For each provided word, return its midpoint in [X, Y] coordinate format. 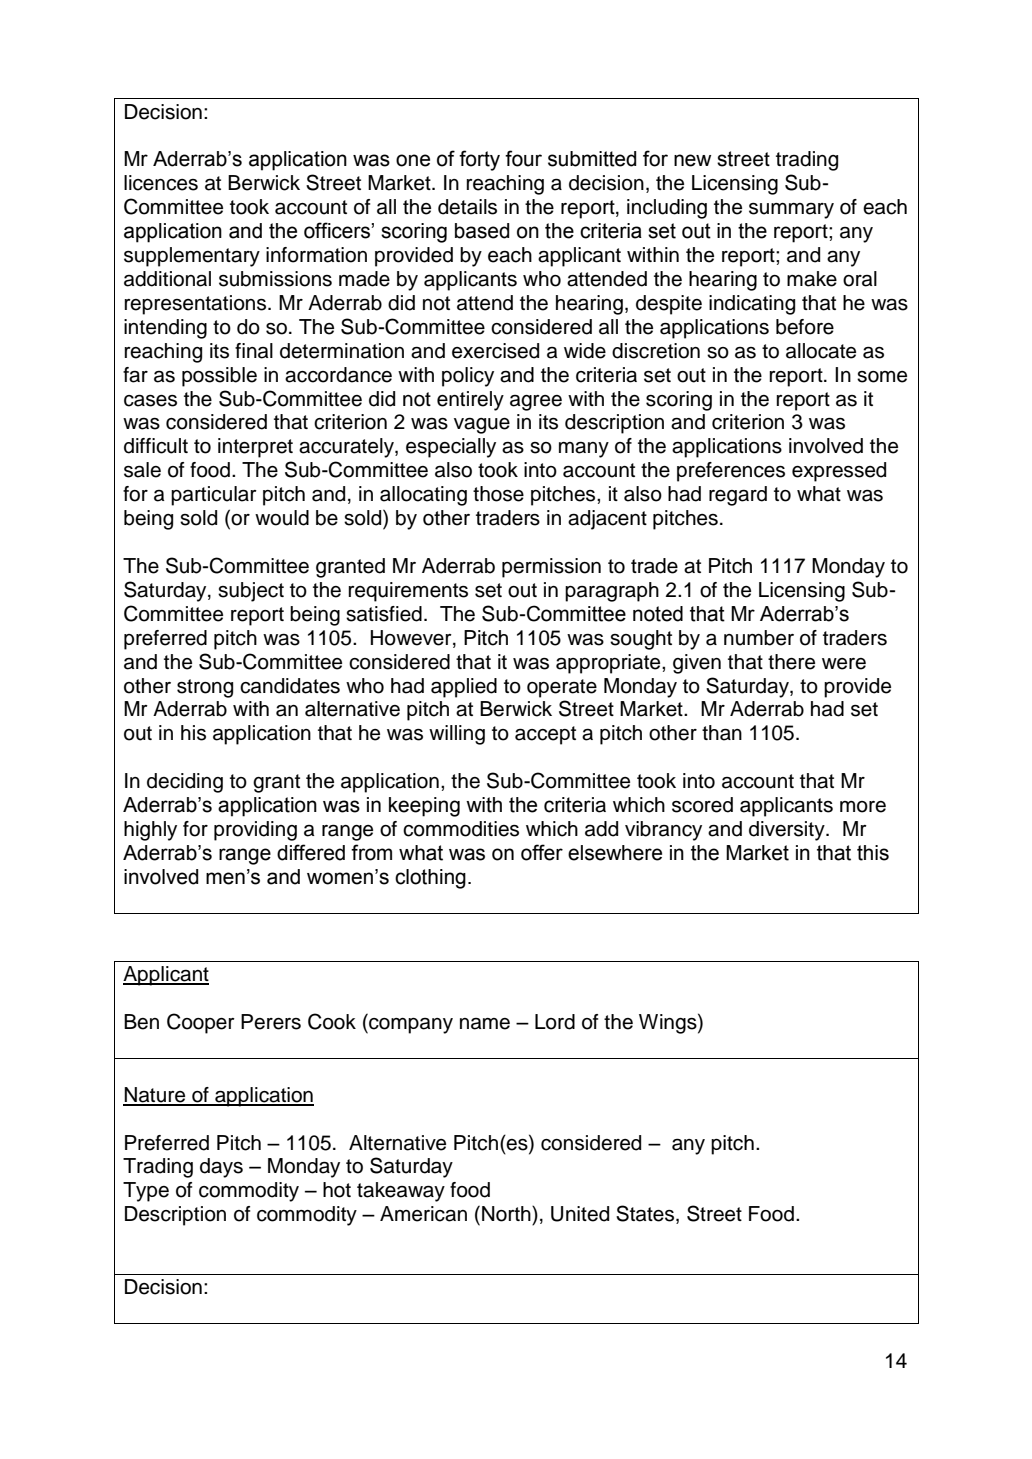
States [646, 1214]
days [221, 1168]
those [498, 494]
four [523, 158]
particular [214, 496]
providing [255, 831]
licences [161, 183]
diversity [788, 831]
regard [738, 496]
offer [542, 852]
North [507, 1214]
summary [791, 211]
